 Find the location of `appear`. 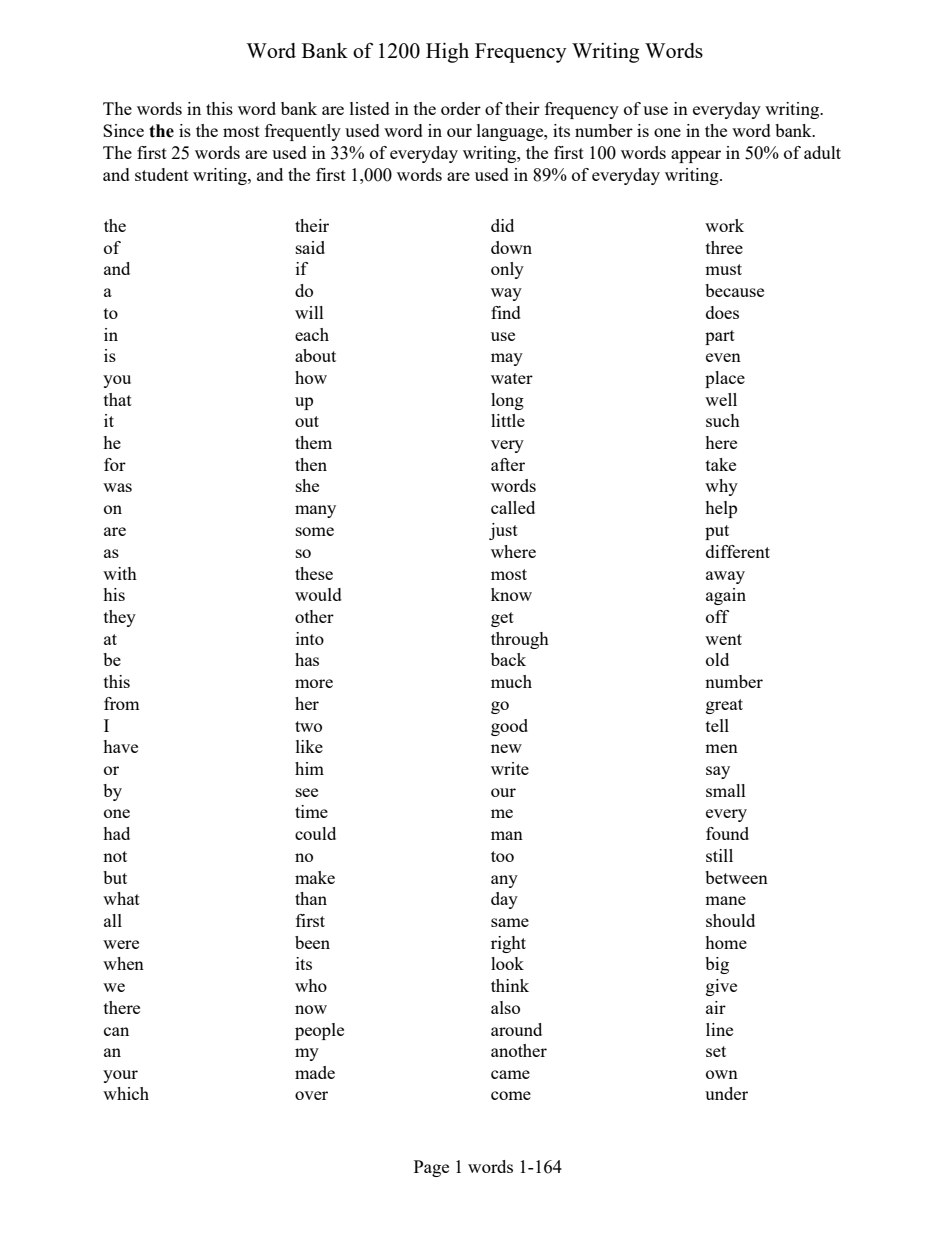

appear is located at coordinates (696, 156).
